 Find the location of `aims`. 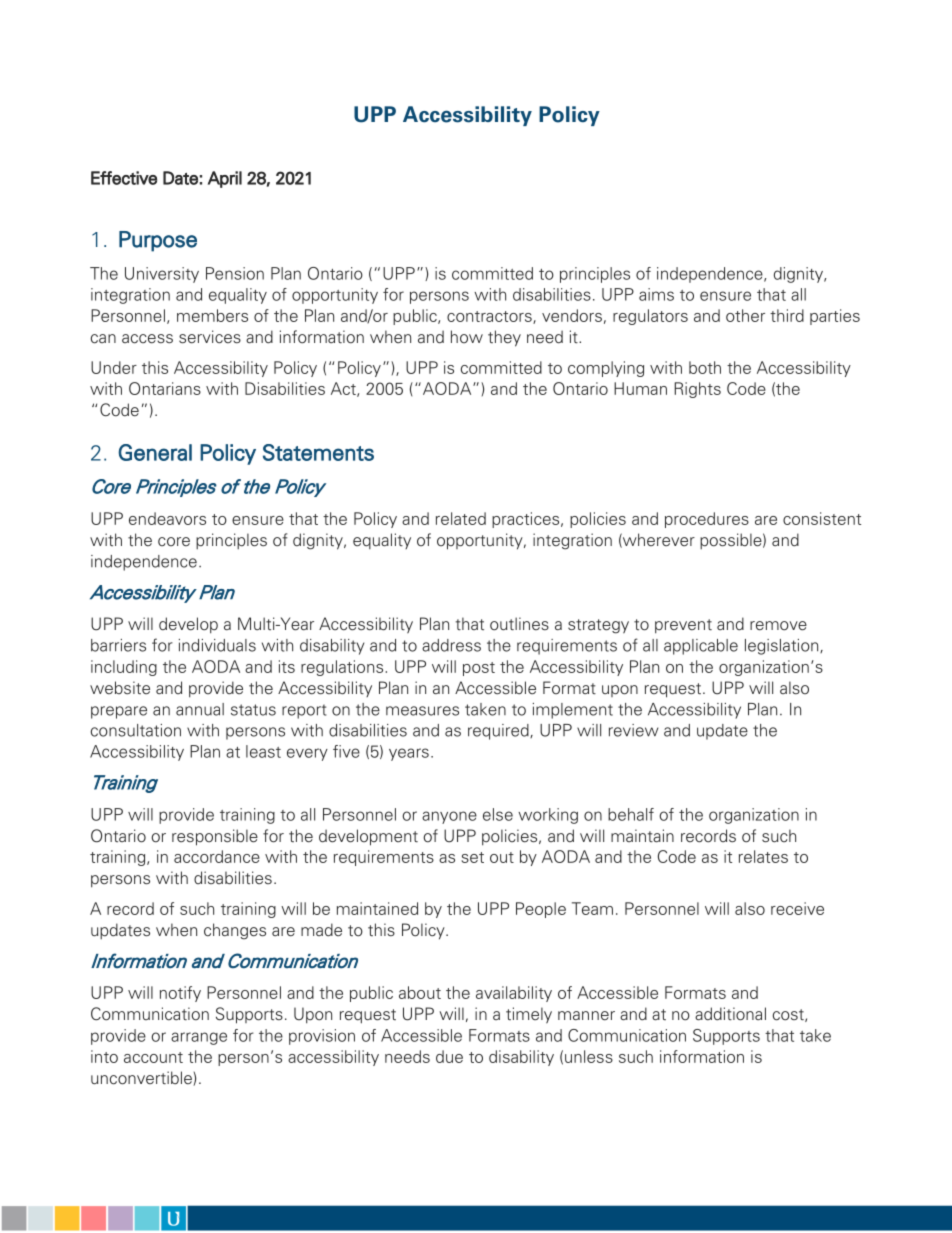

aims is located at coordinates (656, 294).
